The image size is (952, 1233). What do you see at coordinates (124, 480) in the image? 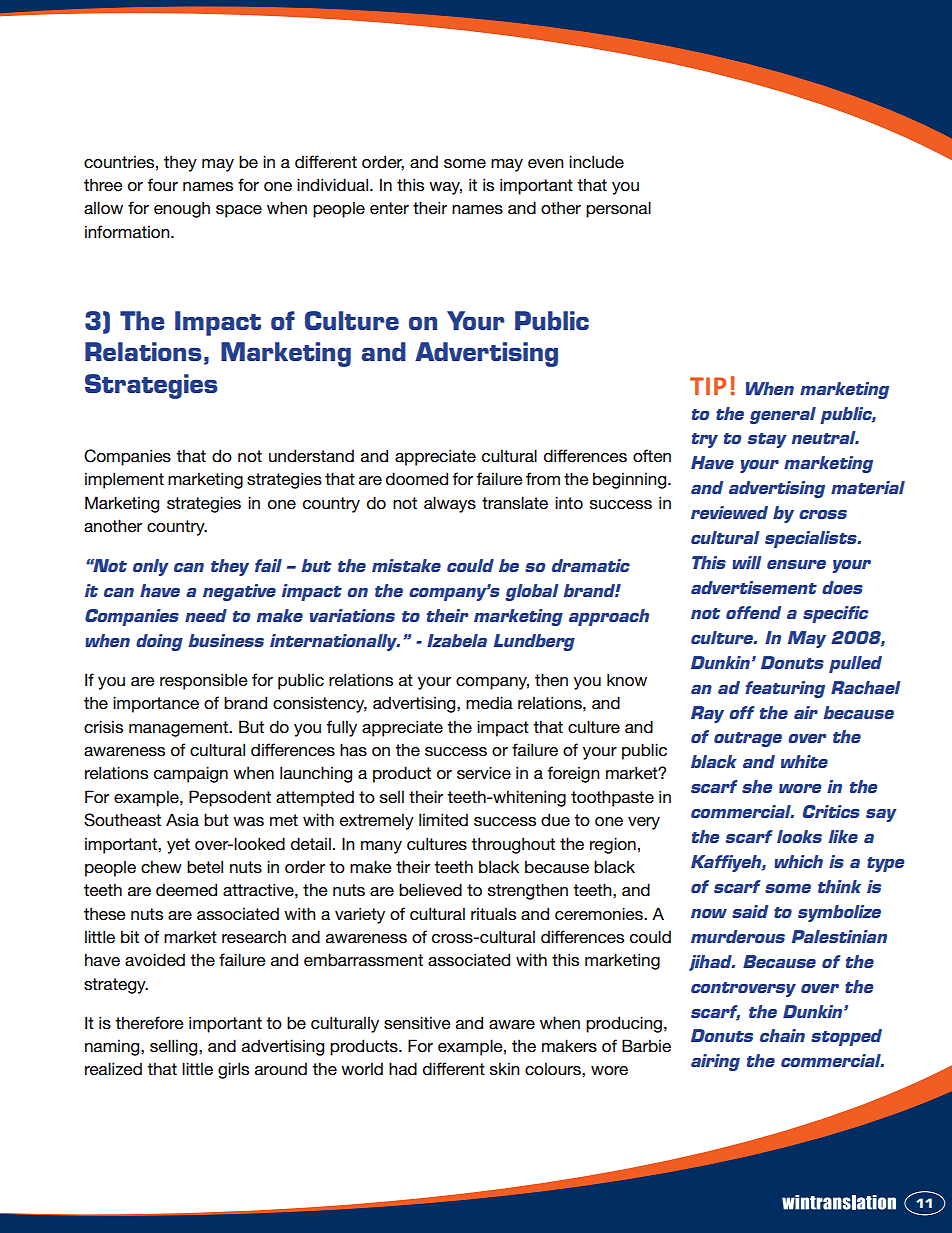
I see `implement` at bounding box center [124, 480].
